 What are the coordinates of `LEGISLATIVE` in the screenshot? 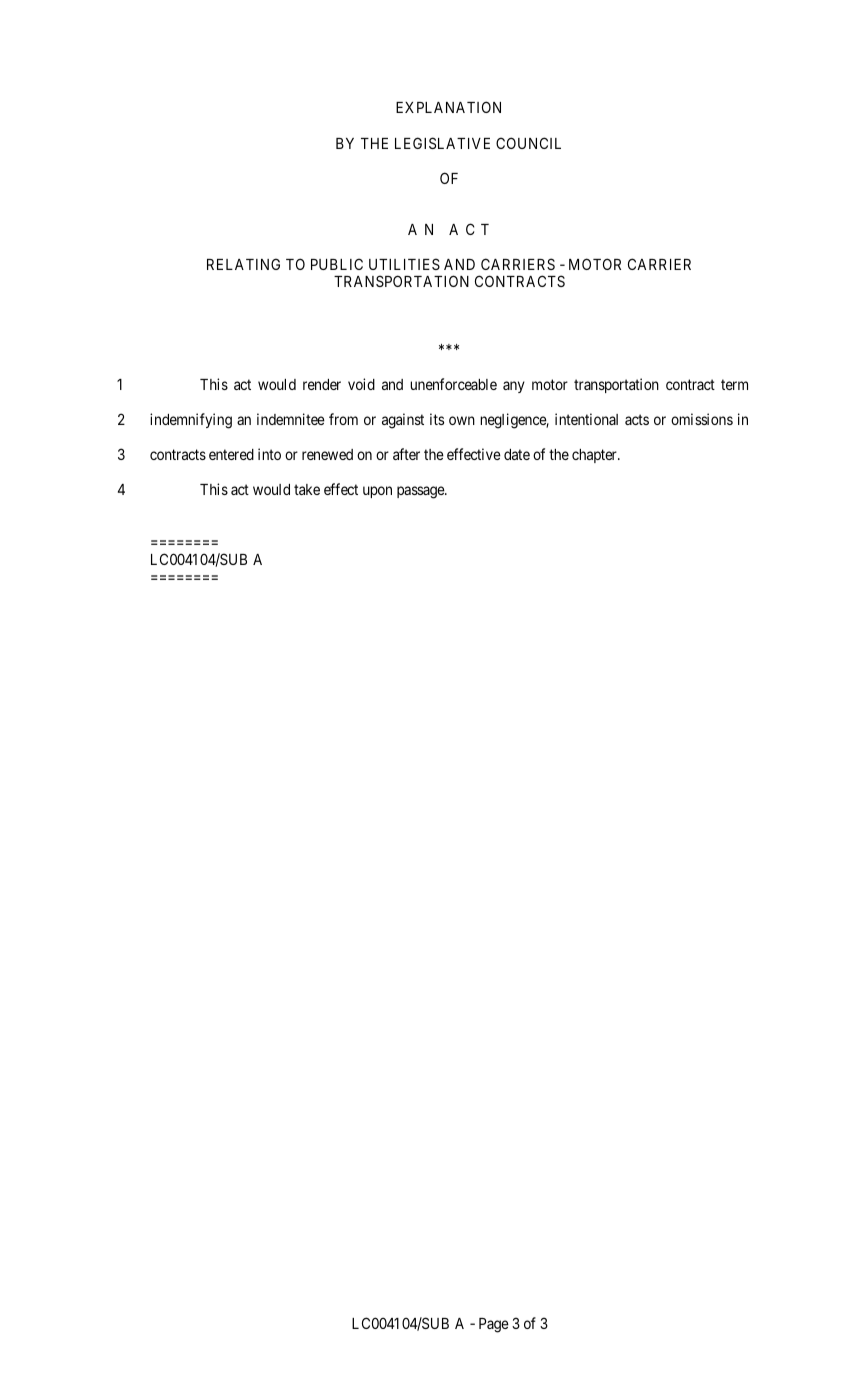 It's located at (442, 143).
